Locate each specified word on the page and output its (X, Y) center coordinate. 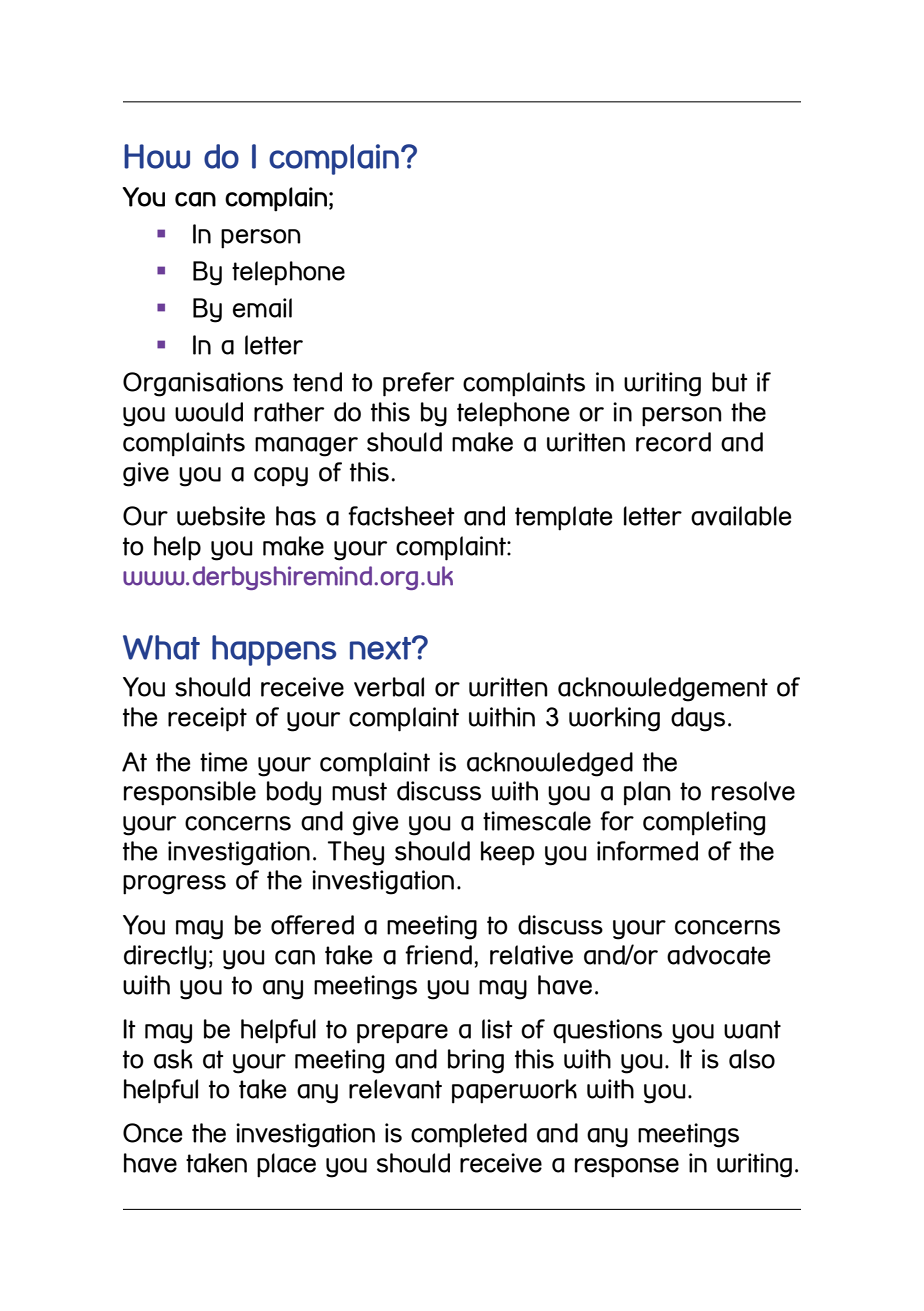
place (286, 1165)
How (157, 156)
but (730, 382)
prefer (418, 384)
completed (469, 1135)
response (627, 1168)
